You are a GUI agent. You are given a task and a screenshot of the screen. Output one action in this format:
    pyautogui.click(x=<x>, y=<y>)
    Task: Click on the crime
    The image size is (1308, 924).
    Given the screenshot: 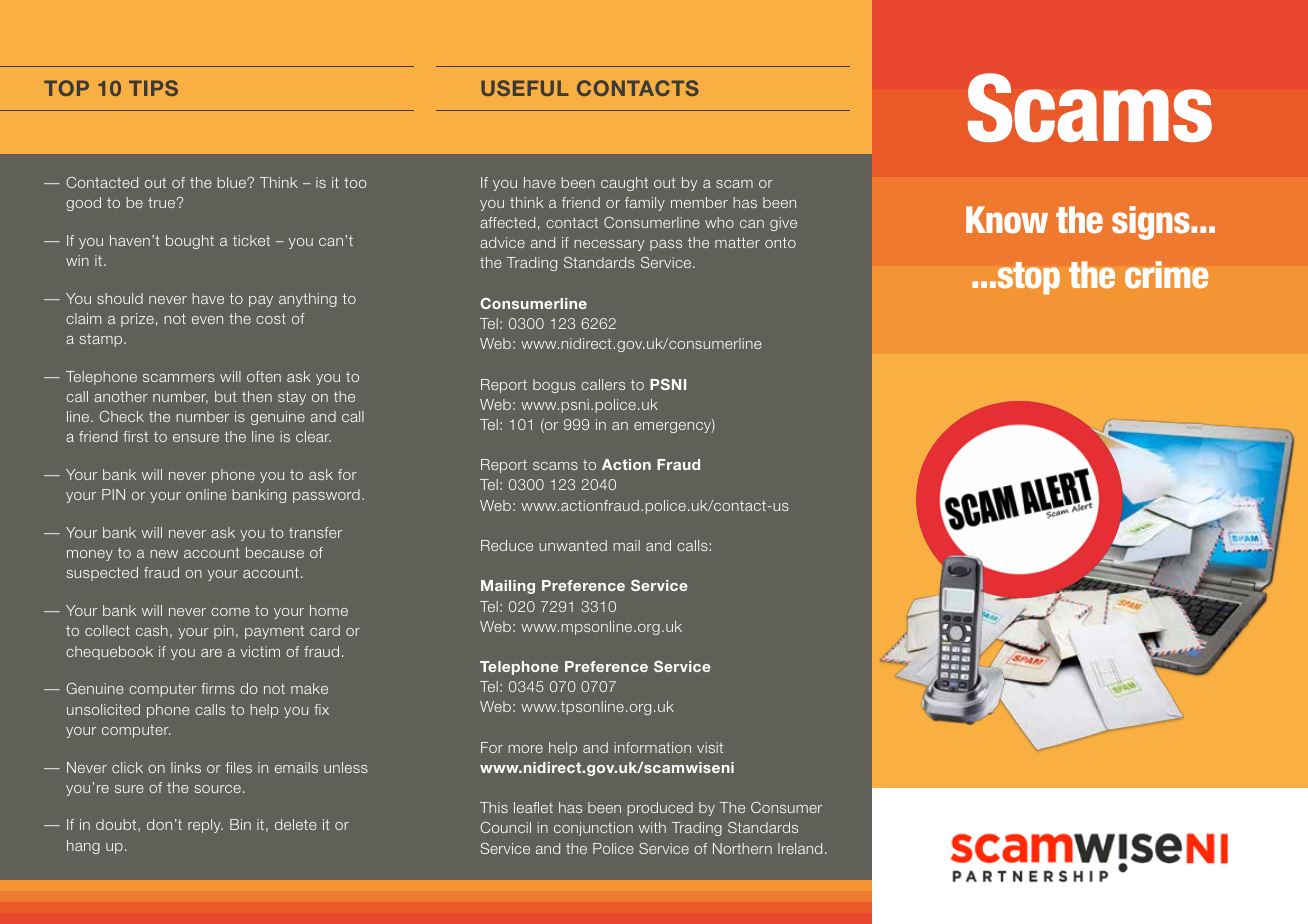 What is the action you would take?
    pyautogui.click(x=1167, y=275)
